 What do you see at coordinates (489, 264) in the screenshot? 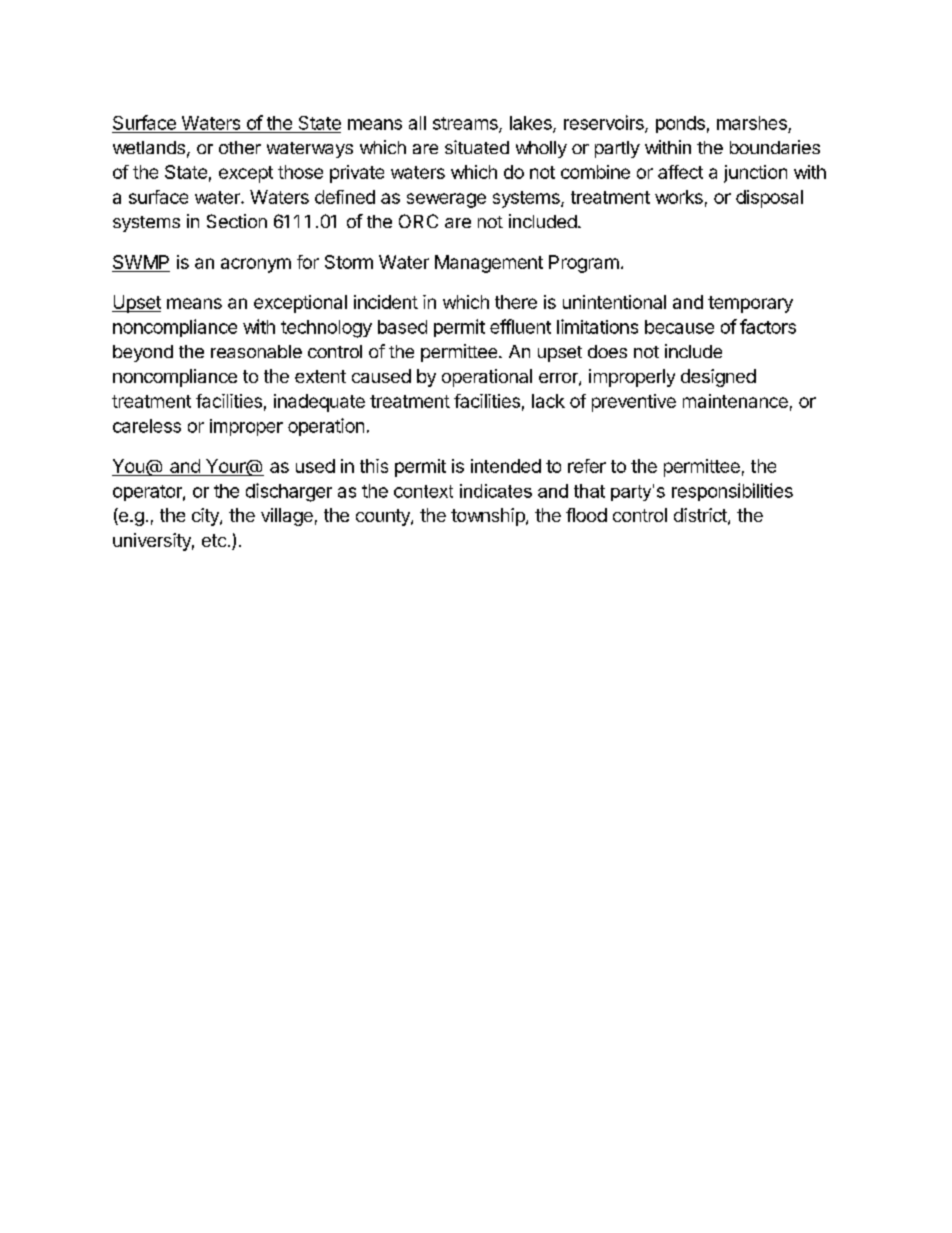
I see `Management` at bounding box center [489, 264].
